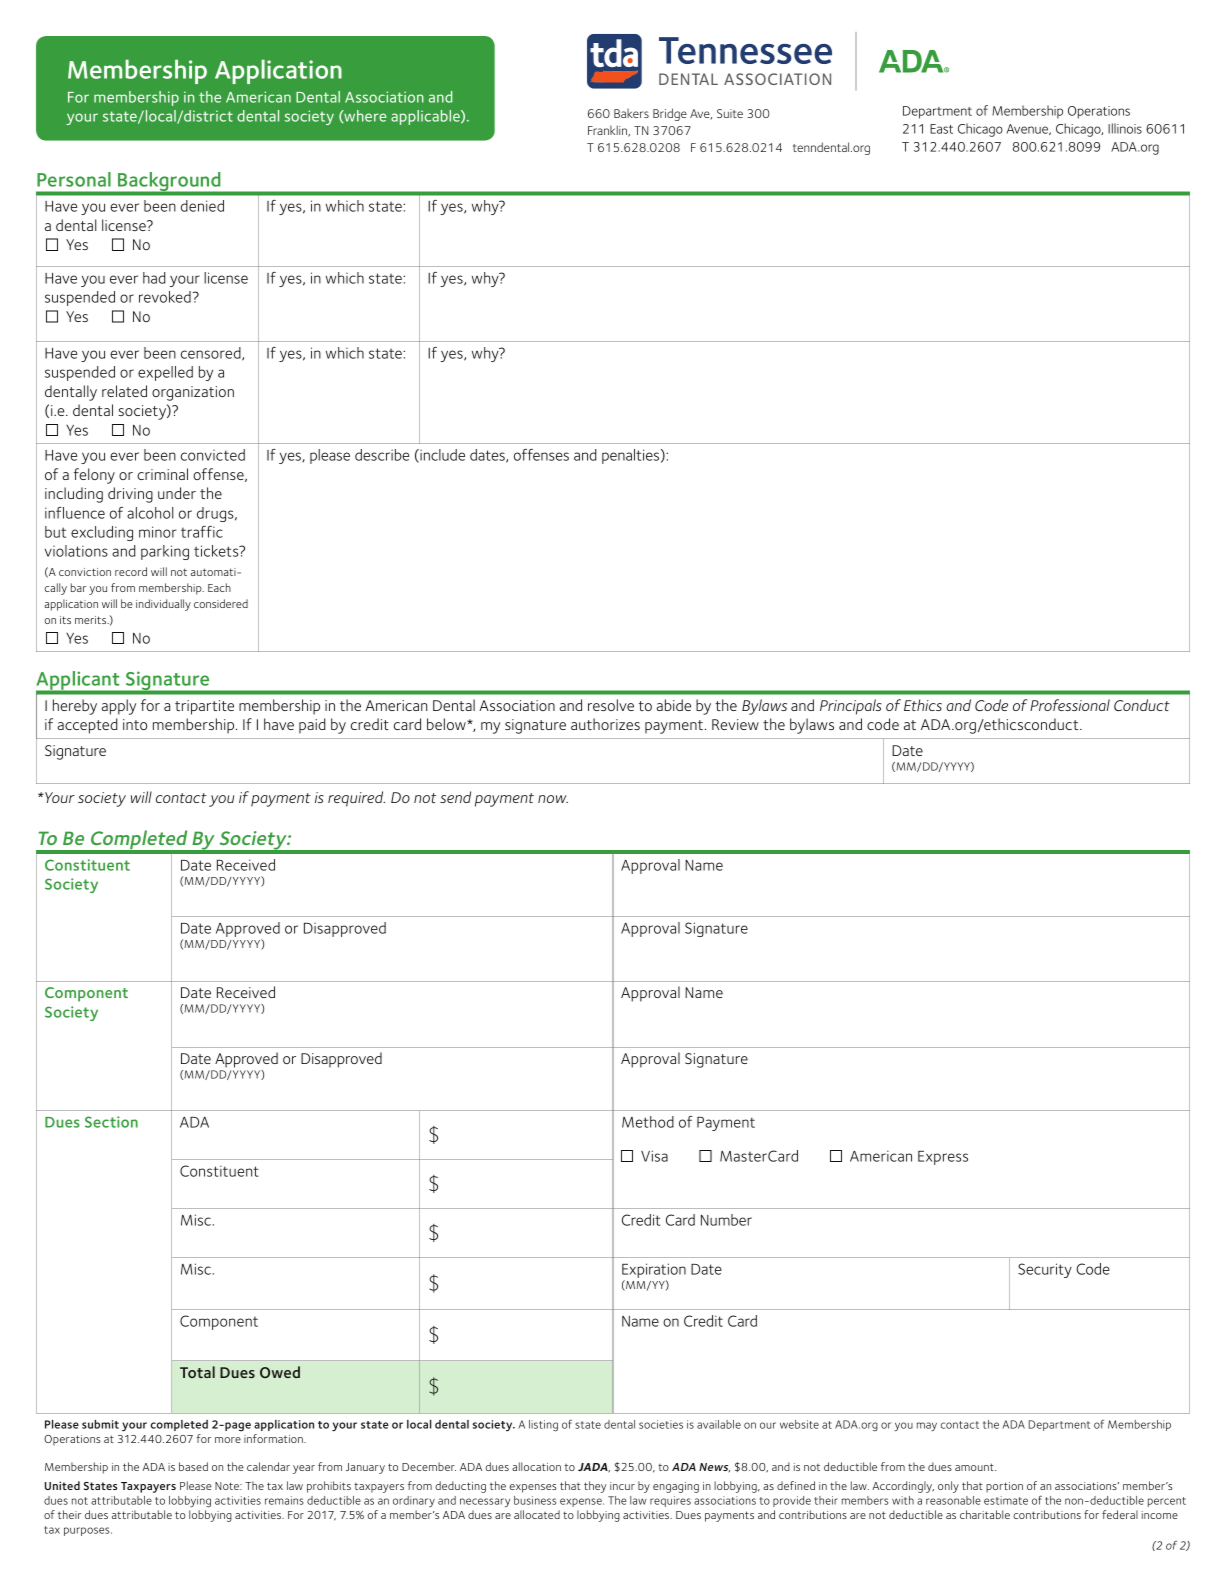  Describe the element at coordinates (1028, 129) in the screenshot. I see `Avenue` at that location.
